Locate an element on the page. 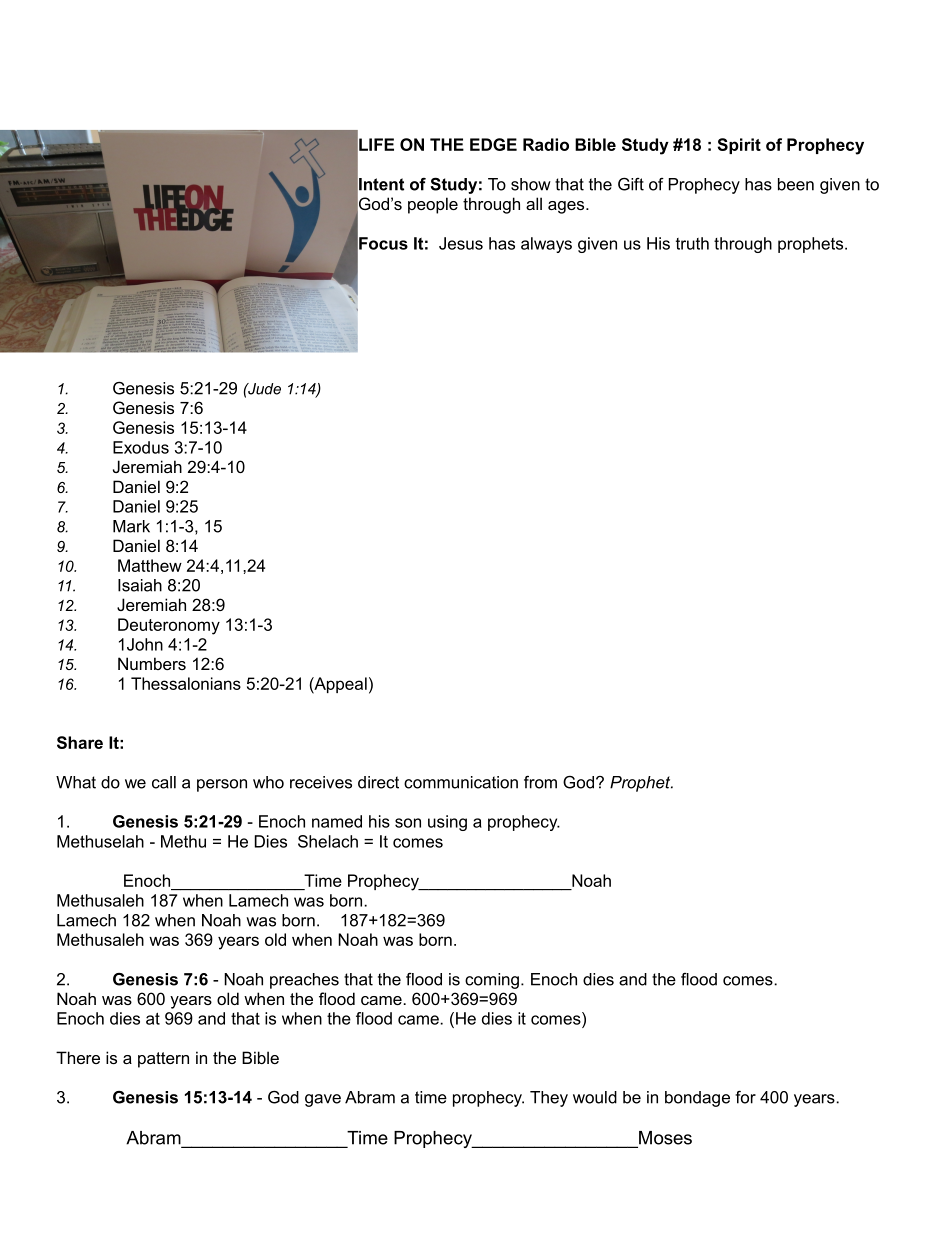 The width and height of the image is (952, 1233). pattern is located at coordinates (163, 1060).
